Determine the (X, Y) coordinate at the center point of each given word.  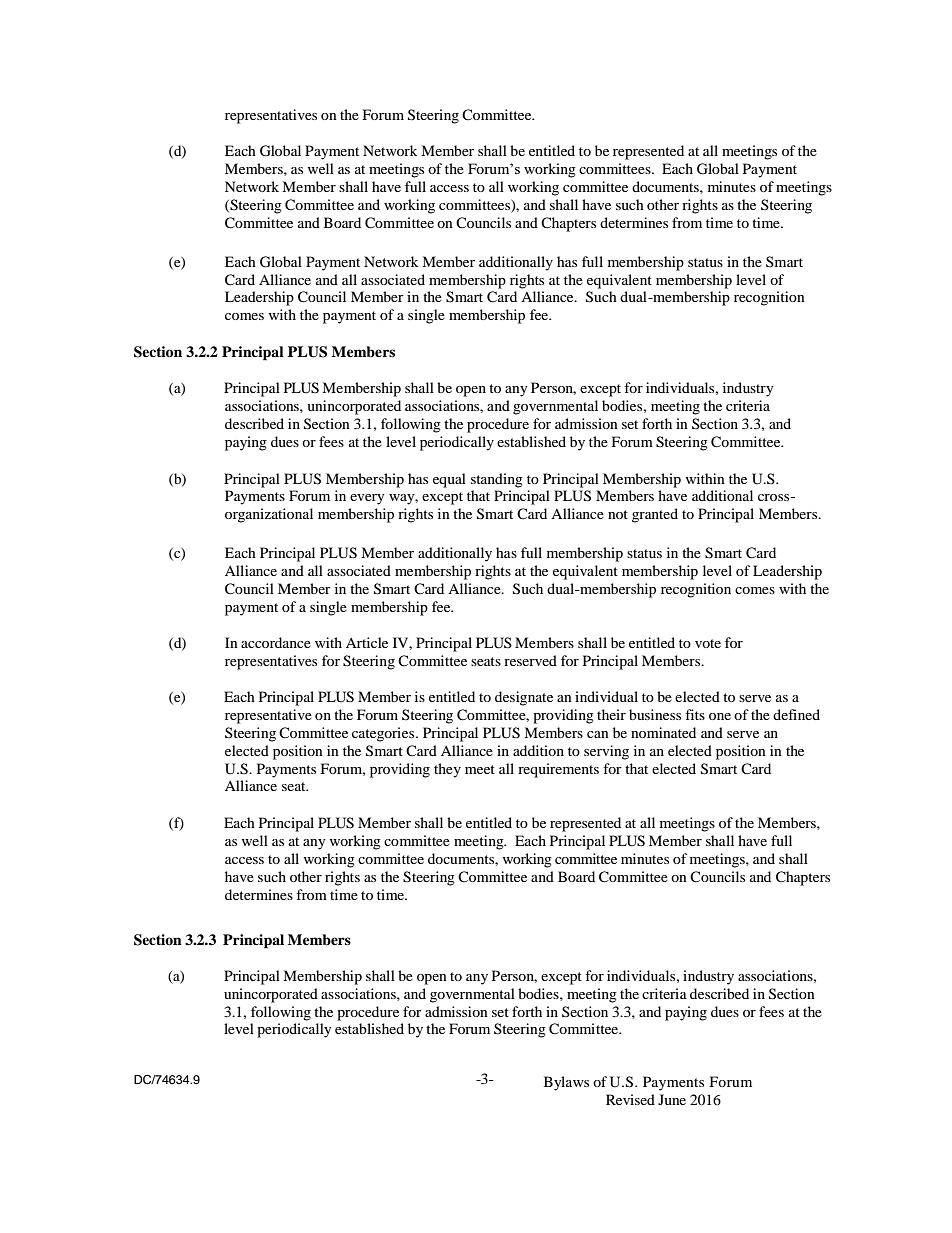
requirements (558, 770)
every (367, 499)
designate (524, 698)
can (598, 734)
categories (384, 734)
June (672, 1099)
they (447, 770)
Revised (630, 1099)
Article (367, 642)
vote (708, 643)
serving (606, 752)
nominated (663, 732)
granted (655, 515)
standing (497, 480)
